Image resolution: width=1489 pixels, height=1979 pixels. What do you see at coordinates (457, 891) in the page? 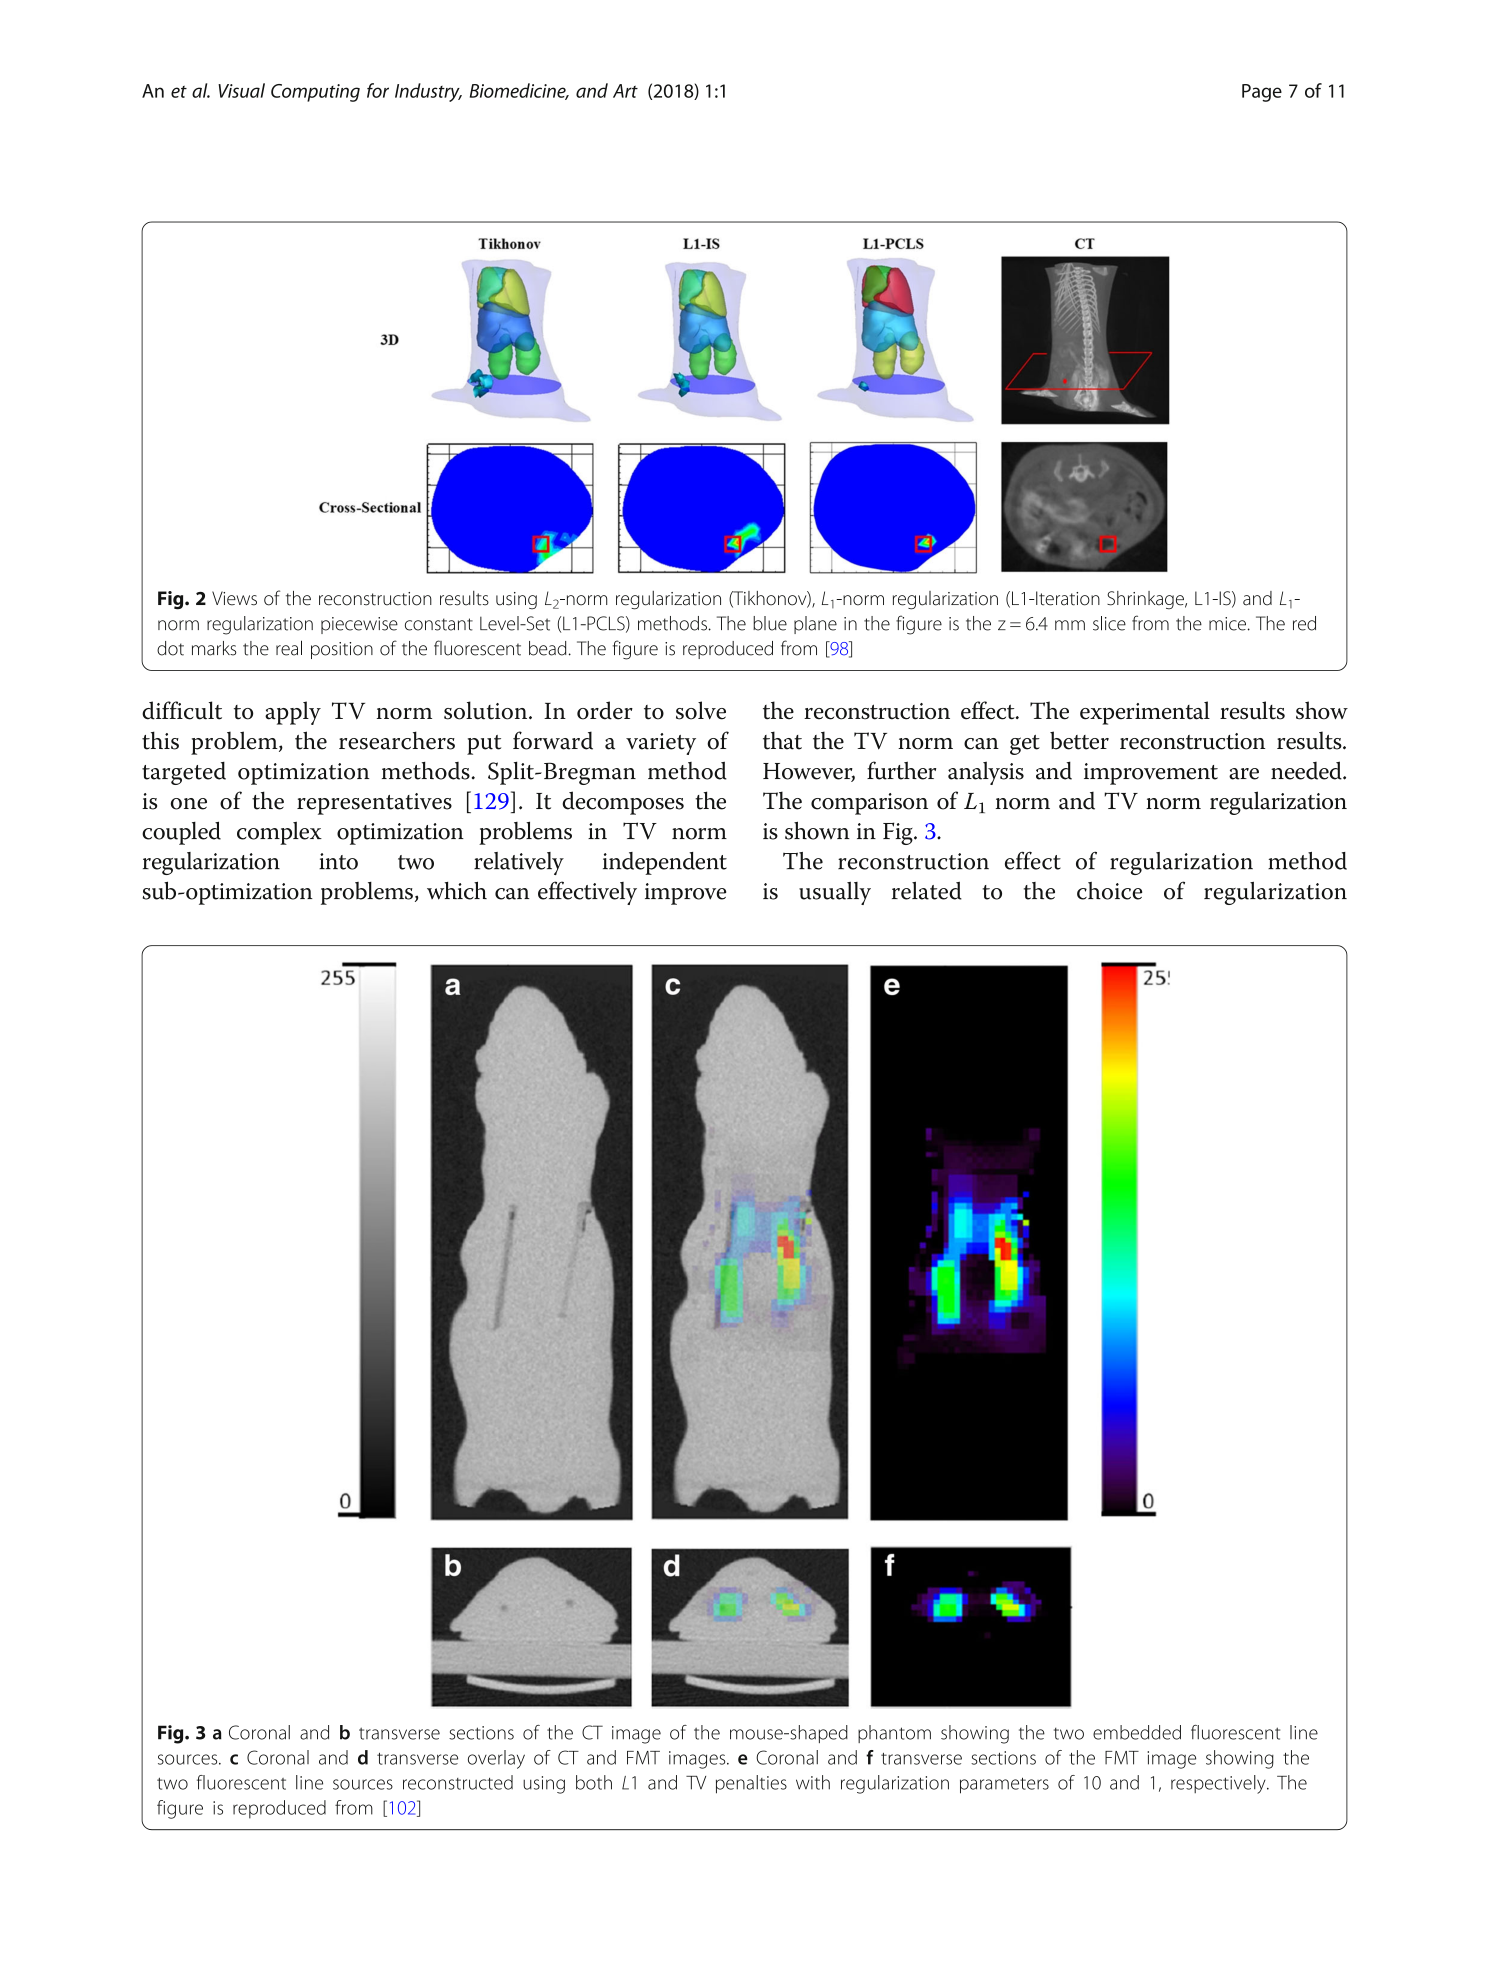
I see `which` at bounding box center [457, 891].
